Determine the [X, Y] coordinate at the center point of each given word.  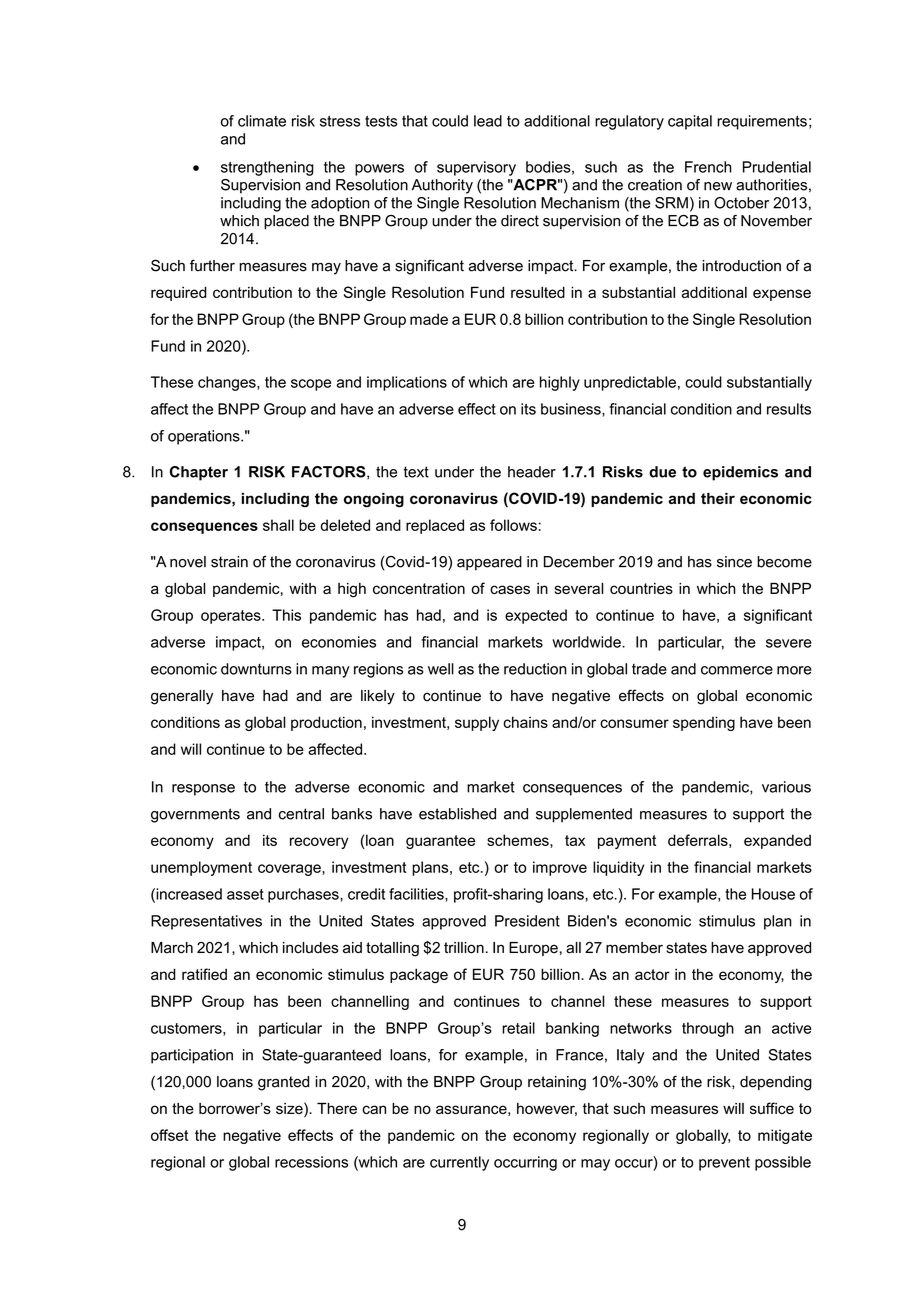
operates [232, 617]
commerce [737, 670]
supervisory [476, 168]
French [708, 167]
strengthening [267, 168]
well [441, 669]
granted [283, 1083]
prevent [724, 1164]
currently [459, 1163]
